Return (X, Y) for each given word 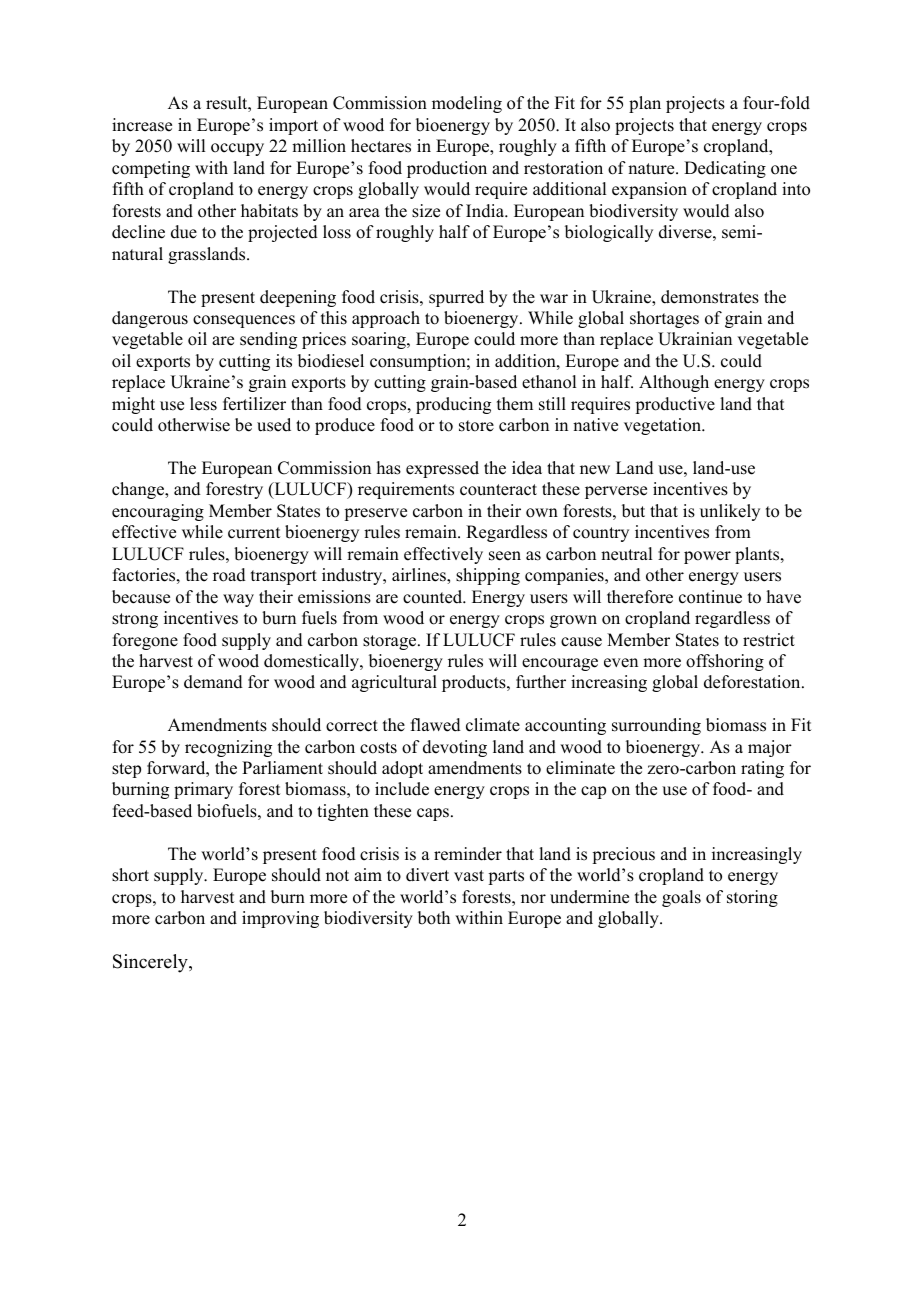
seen (505, 556)
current (254, 533)
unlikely (730, 512)
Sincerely (151, 963)
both (434, 918)
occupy (237, 149)
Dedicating (725, 169)
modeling (467, 104)
